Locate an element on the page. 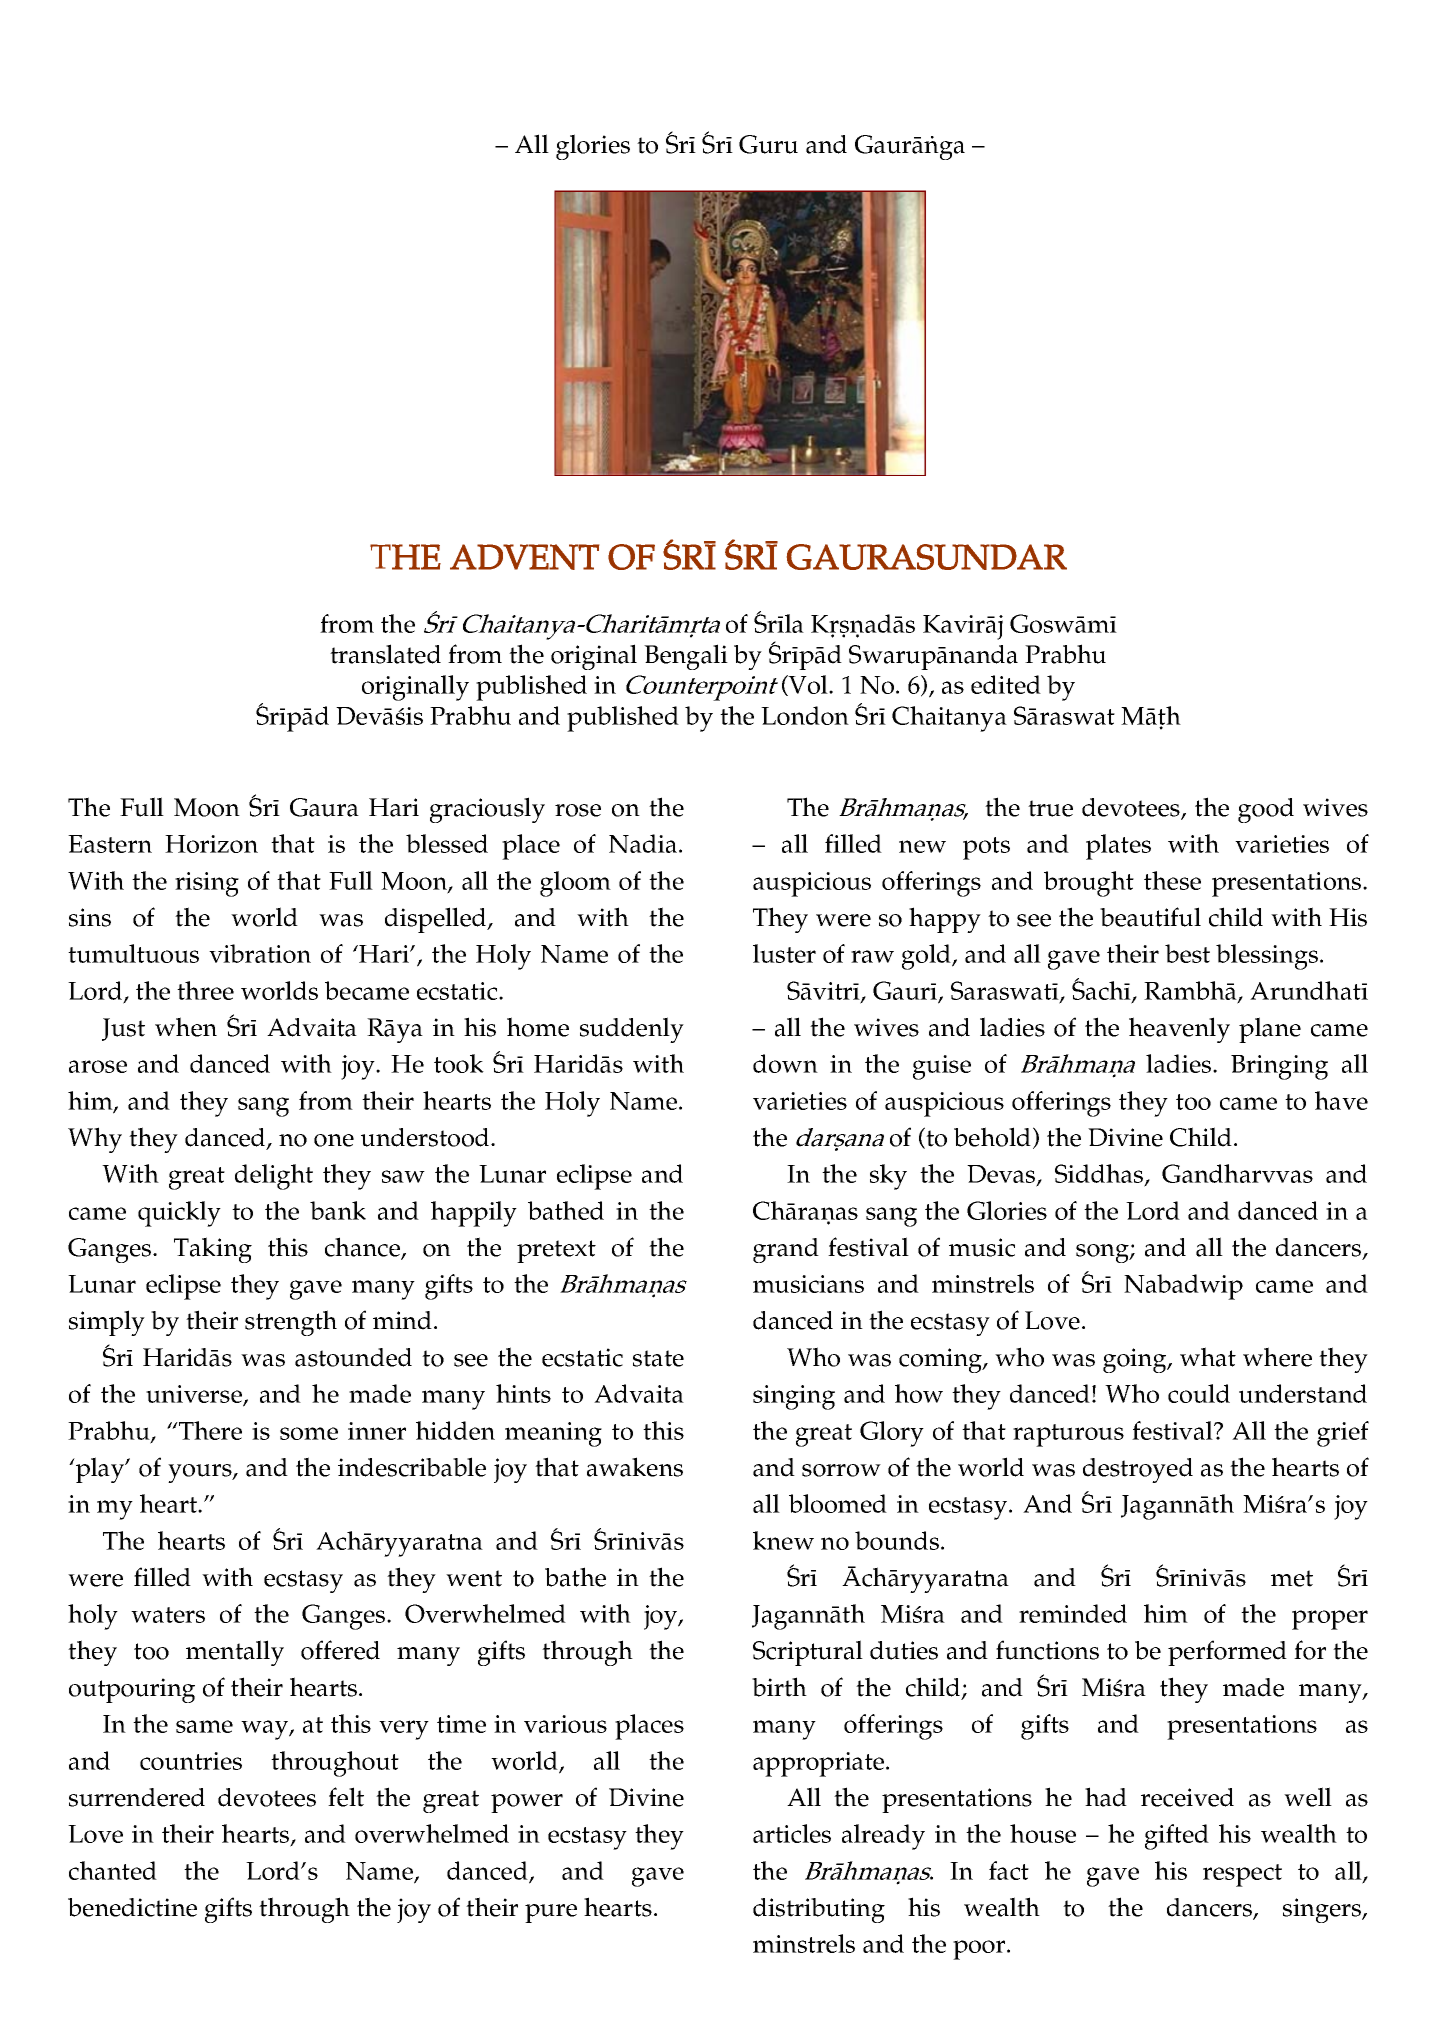 This page has height=2032, width=1436. when is located at coordinates (186, 1027).
